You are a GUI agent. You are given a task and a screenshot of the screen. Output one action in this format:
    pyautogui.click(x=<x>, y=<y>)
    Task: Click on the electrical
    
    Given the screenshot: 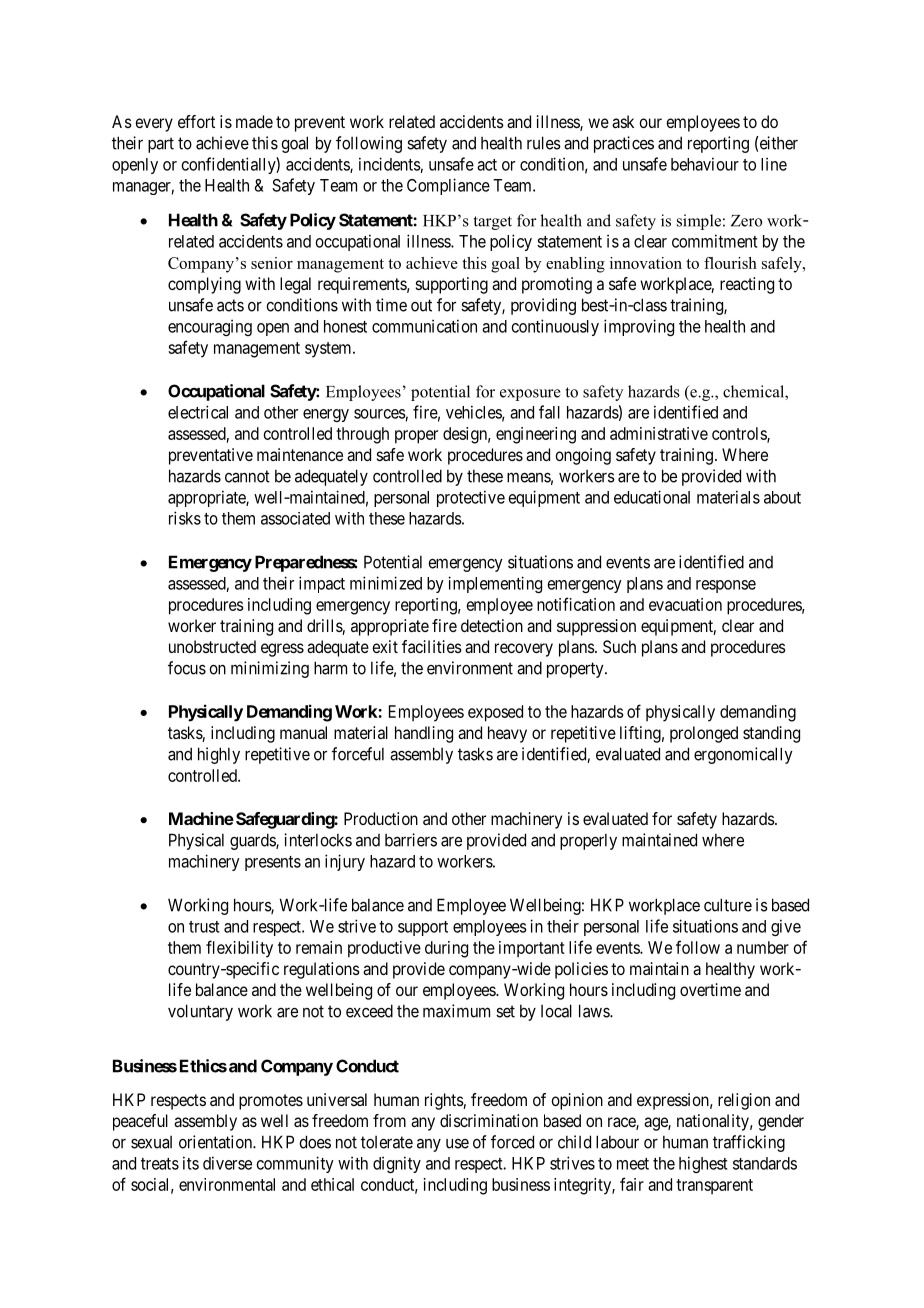 What is the action you would take?
    pyautogui.click(x=198, y=412)
